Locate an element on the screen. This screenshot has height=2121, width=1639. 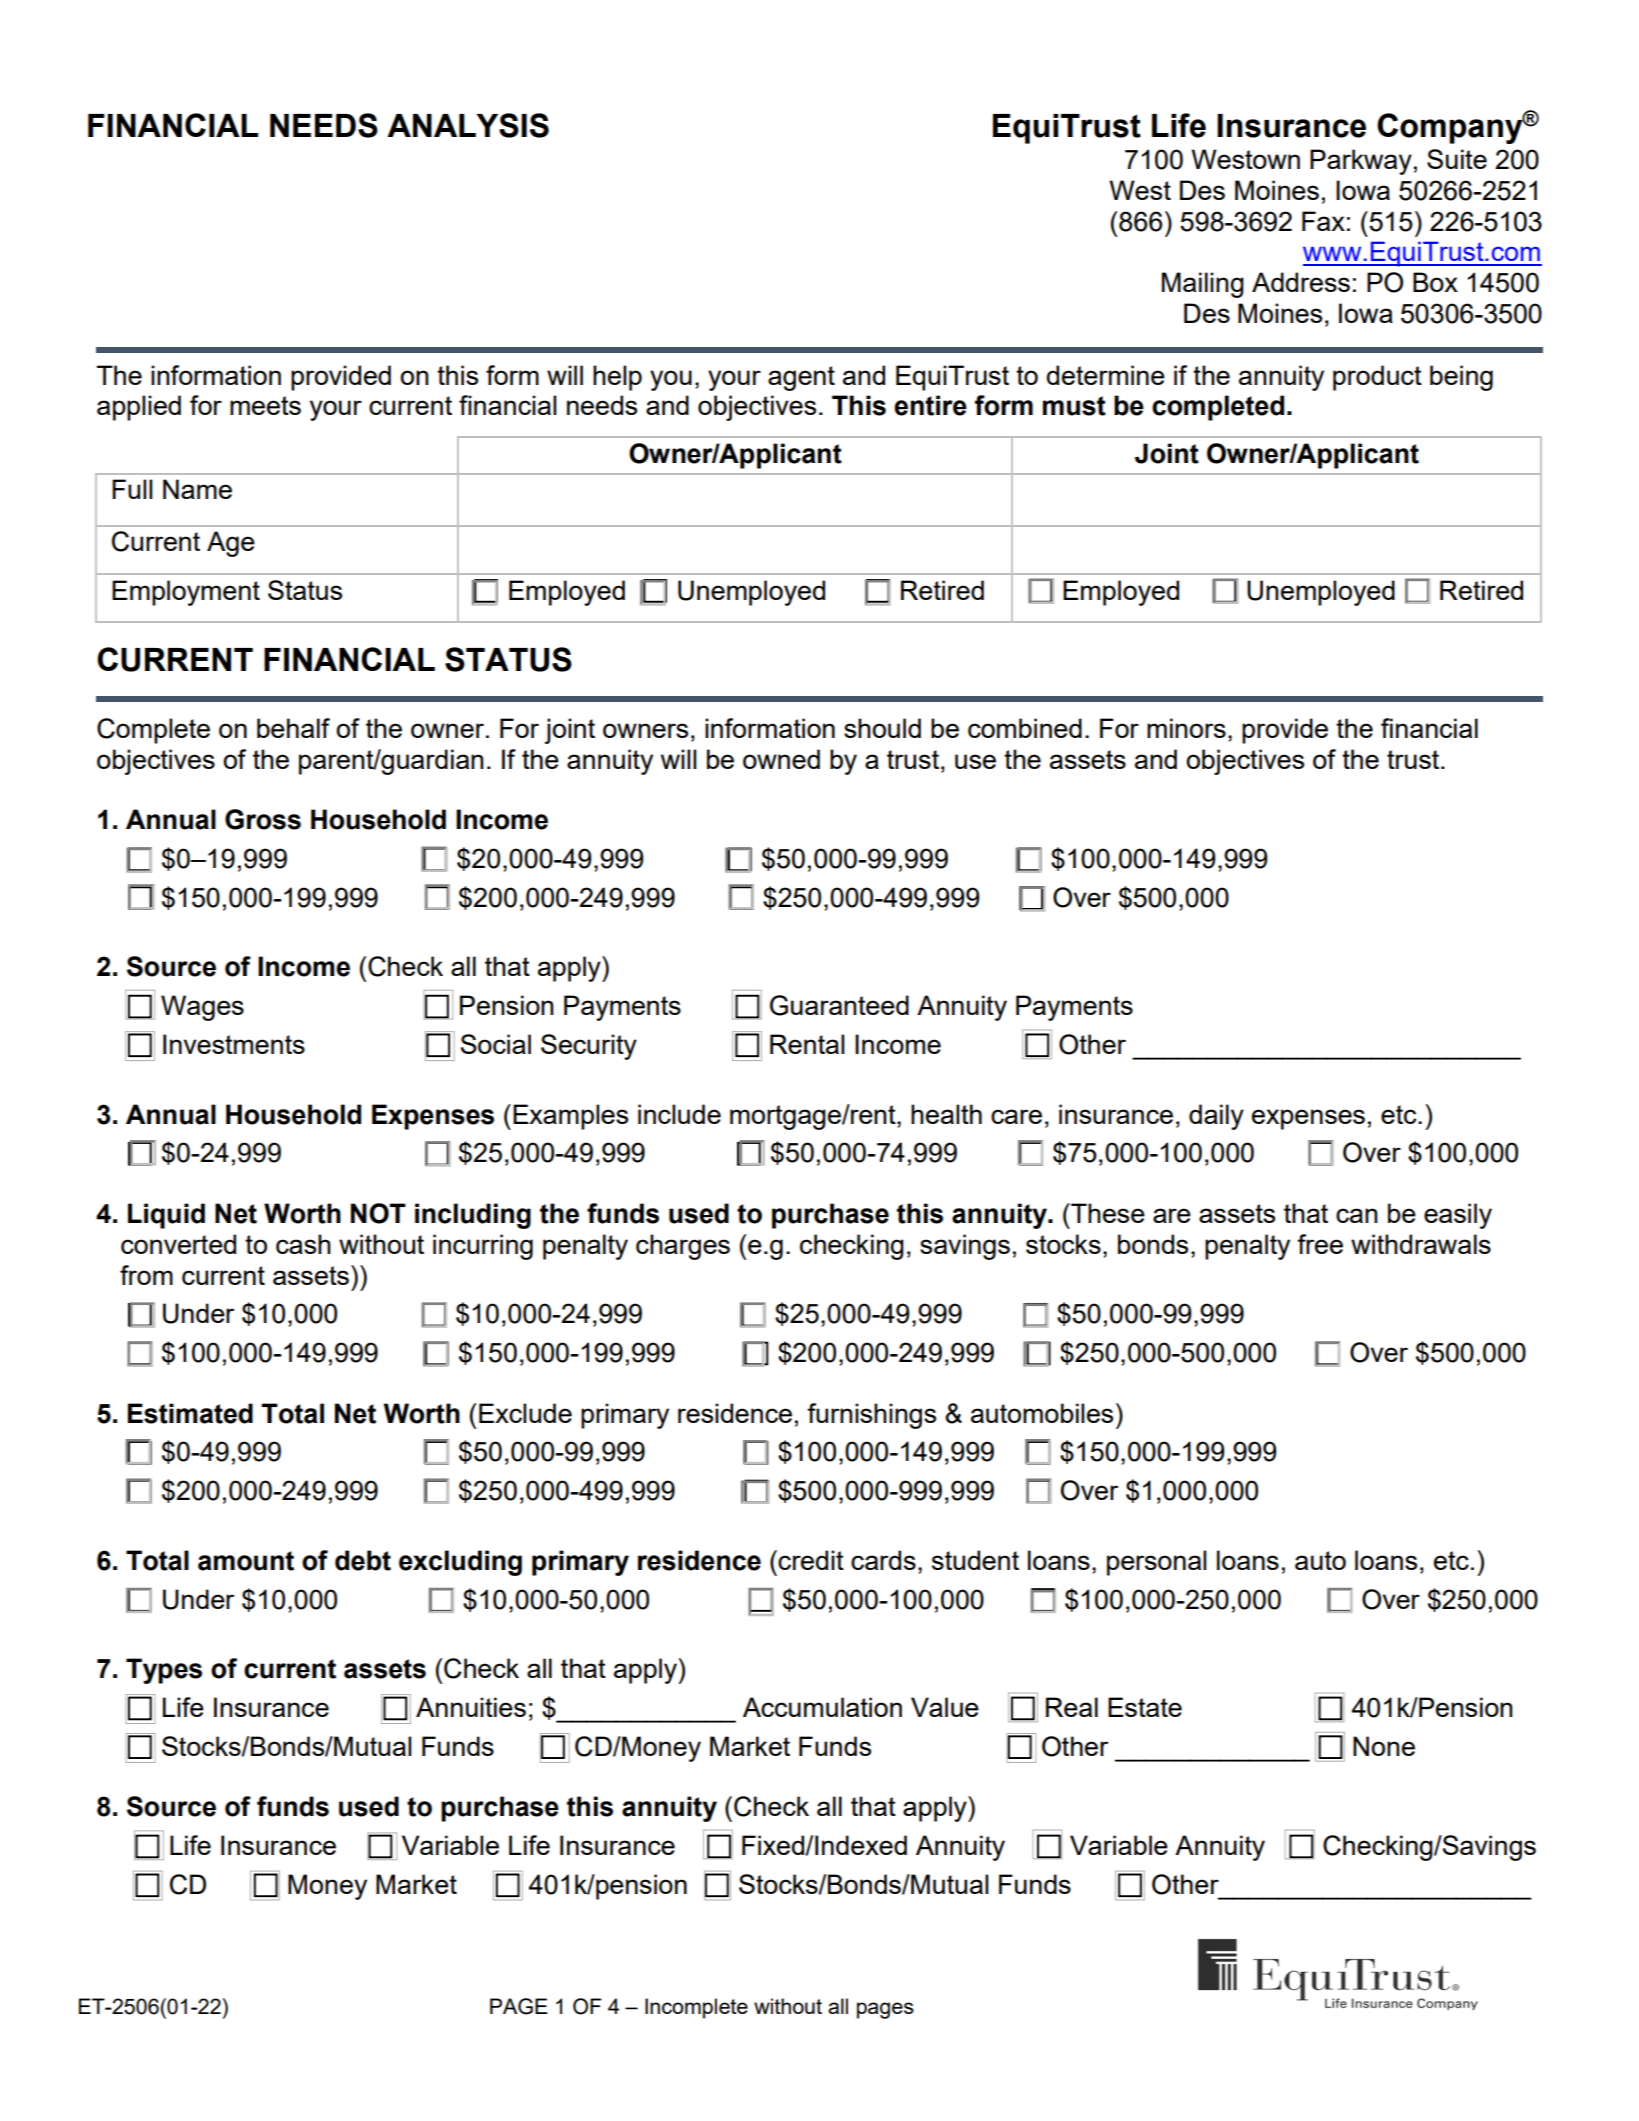
agent is located at coordinates (801, 378).
